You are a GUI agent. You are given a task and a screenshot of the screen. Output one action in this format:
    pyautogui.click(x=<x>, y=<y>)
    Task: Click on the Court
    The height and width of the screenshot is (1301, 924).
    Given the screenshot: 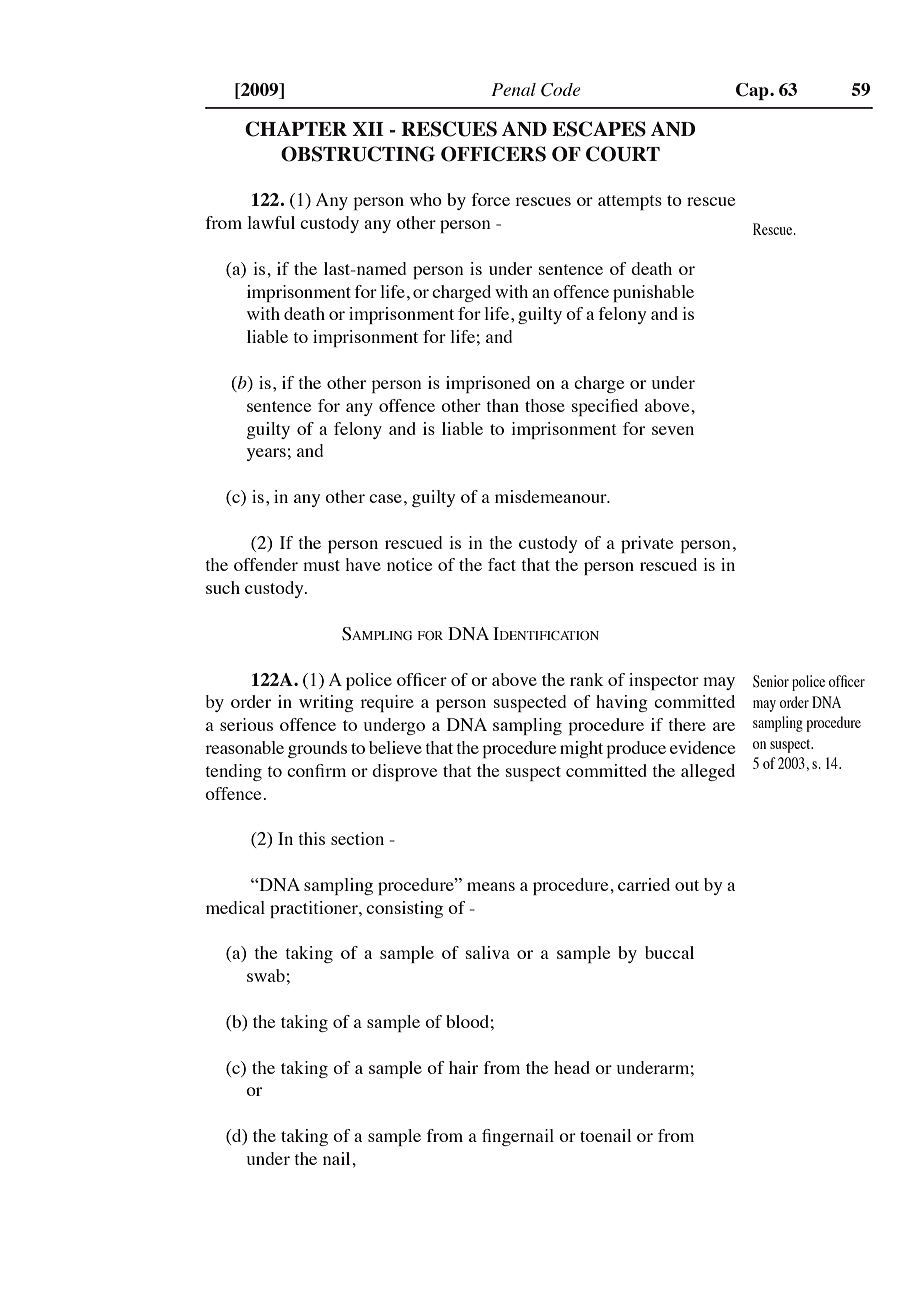 What is the action you would take?
    pyautogui.click(x=623, y=154)
